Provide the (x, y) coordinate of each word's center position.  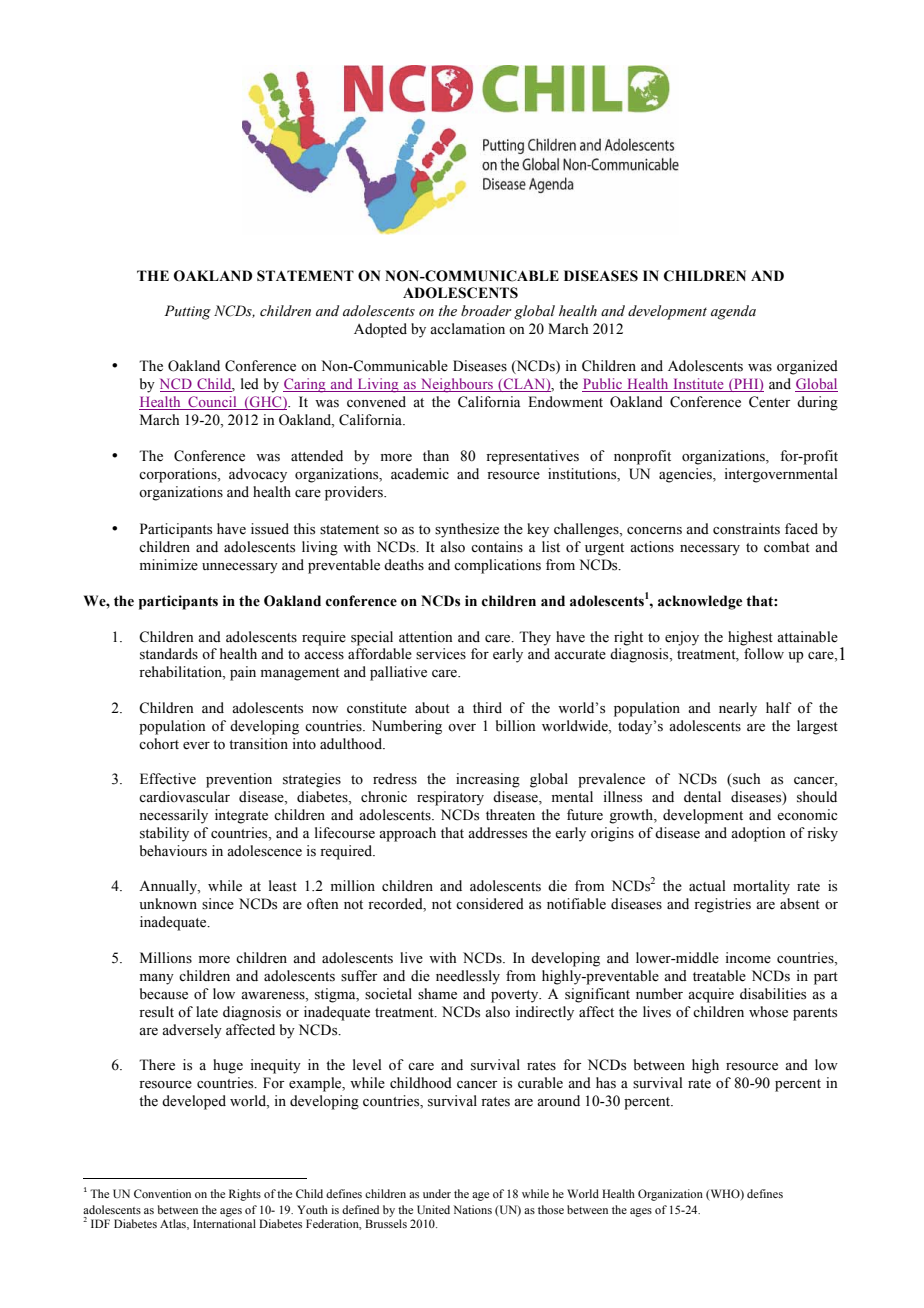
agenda (733, 312)
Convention (162, 1193)
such (745, 779)
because (164, 994)
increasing (488, 780)
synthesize (467, 530)
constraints (746, 529)
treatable (719, 976)
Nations (472, 1209)
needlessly (468, 977)
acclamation (467, 329)
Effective (168, 779)
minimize (169, 565)
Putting (187, 312)
